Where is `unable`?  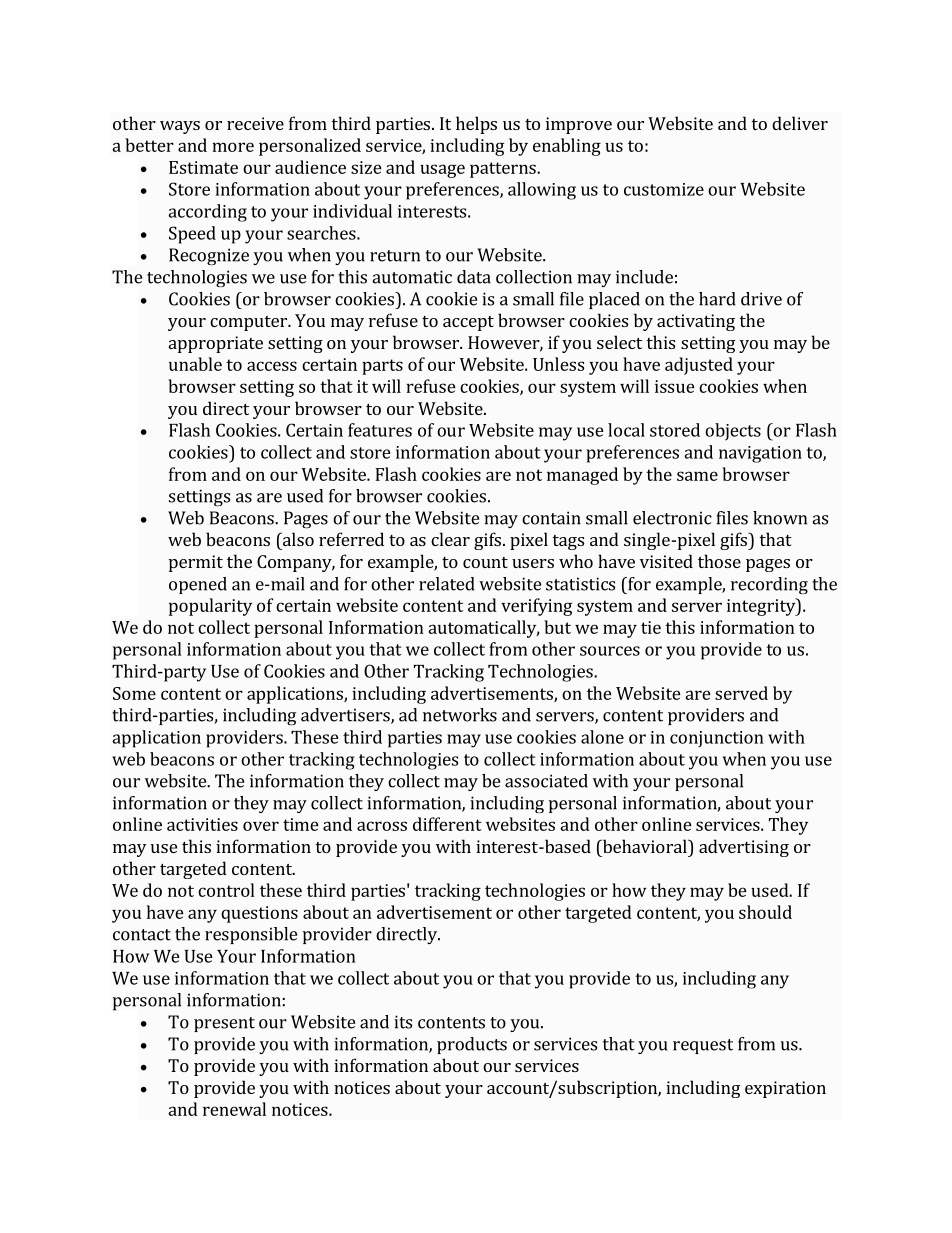 unable is located at coordinates (195, 364).
